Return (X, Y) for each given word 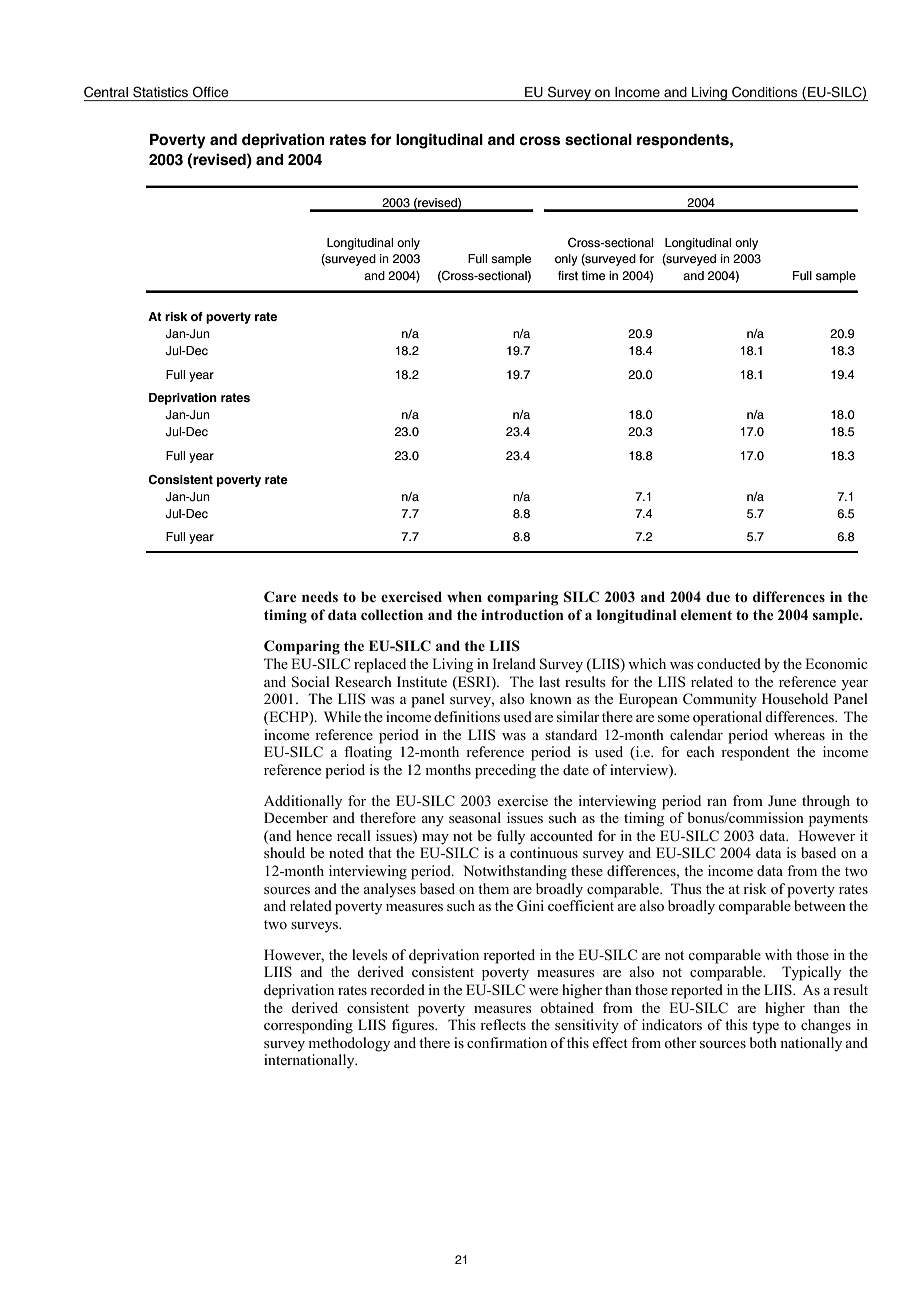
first (568, 276)
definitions (467, 716)
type (765, 1027)
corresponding (308, 1026)
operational (727, 718)
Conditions (764, 92)
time (593, 276)
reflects (503, 1024)
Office (210, 92)
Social (311, 682)
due (718, 596)
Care (280, 596)
